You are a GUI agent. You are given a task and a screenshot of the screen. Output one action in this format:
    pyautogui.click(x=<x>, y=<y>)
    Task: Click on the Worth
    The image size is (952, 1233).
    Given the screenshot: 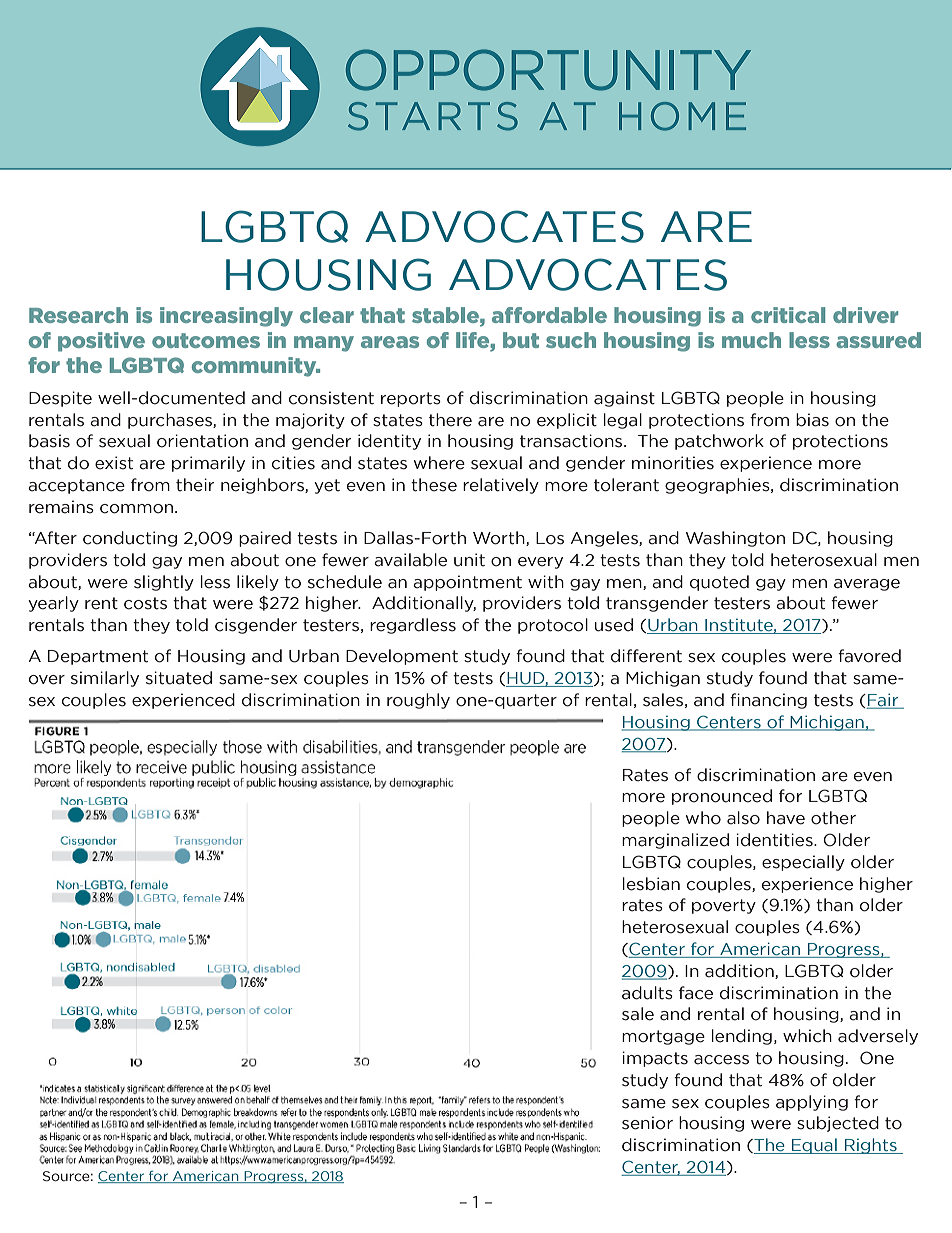 What is the action you would take?
    pyautogui.click(x=500, y=538)
